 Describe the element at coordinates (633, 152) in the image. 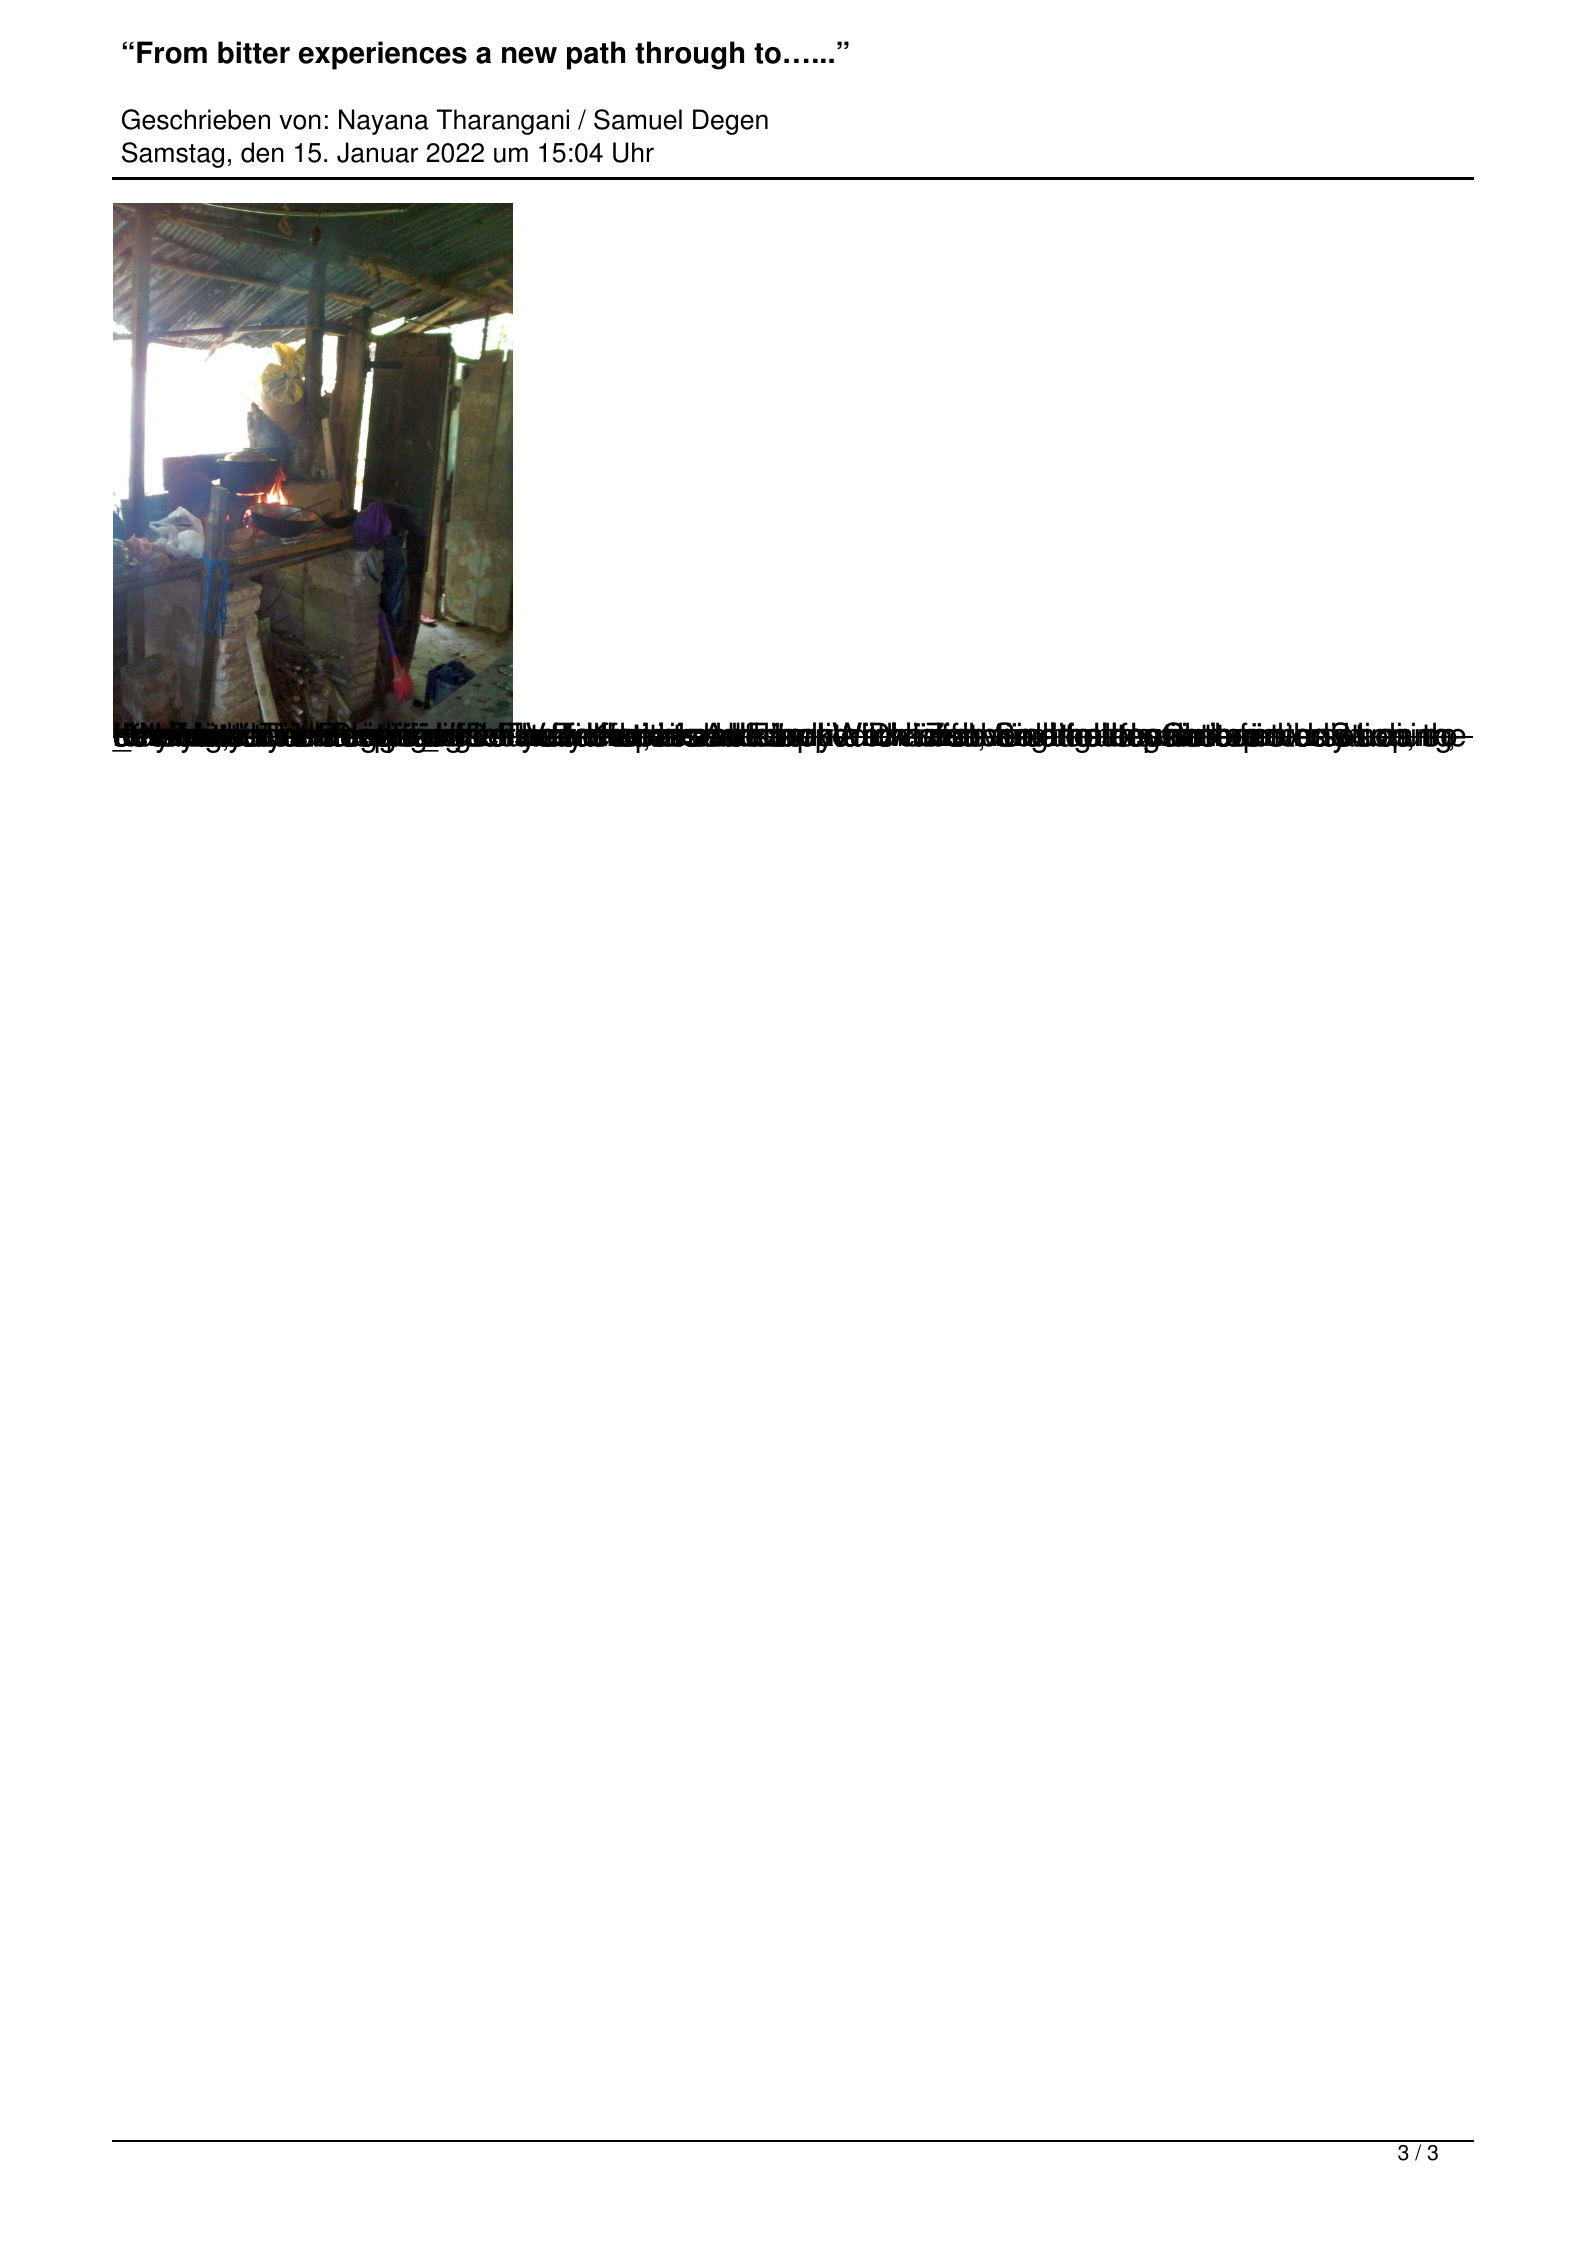

I see `Uhr` at that location.
